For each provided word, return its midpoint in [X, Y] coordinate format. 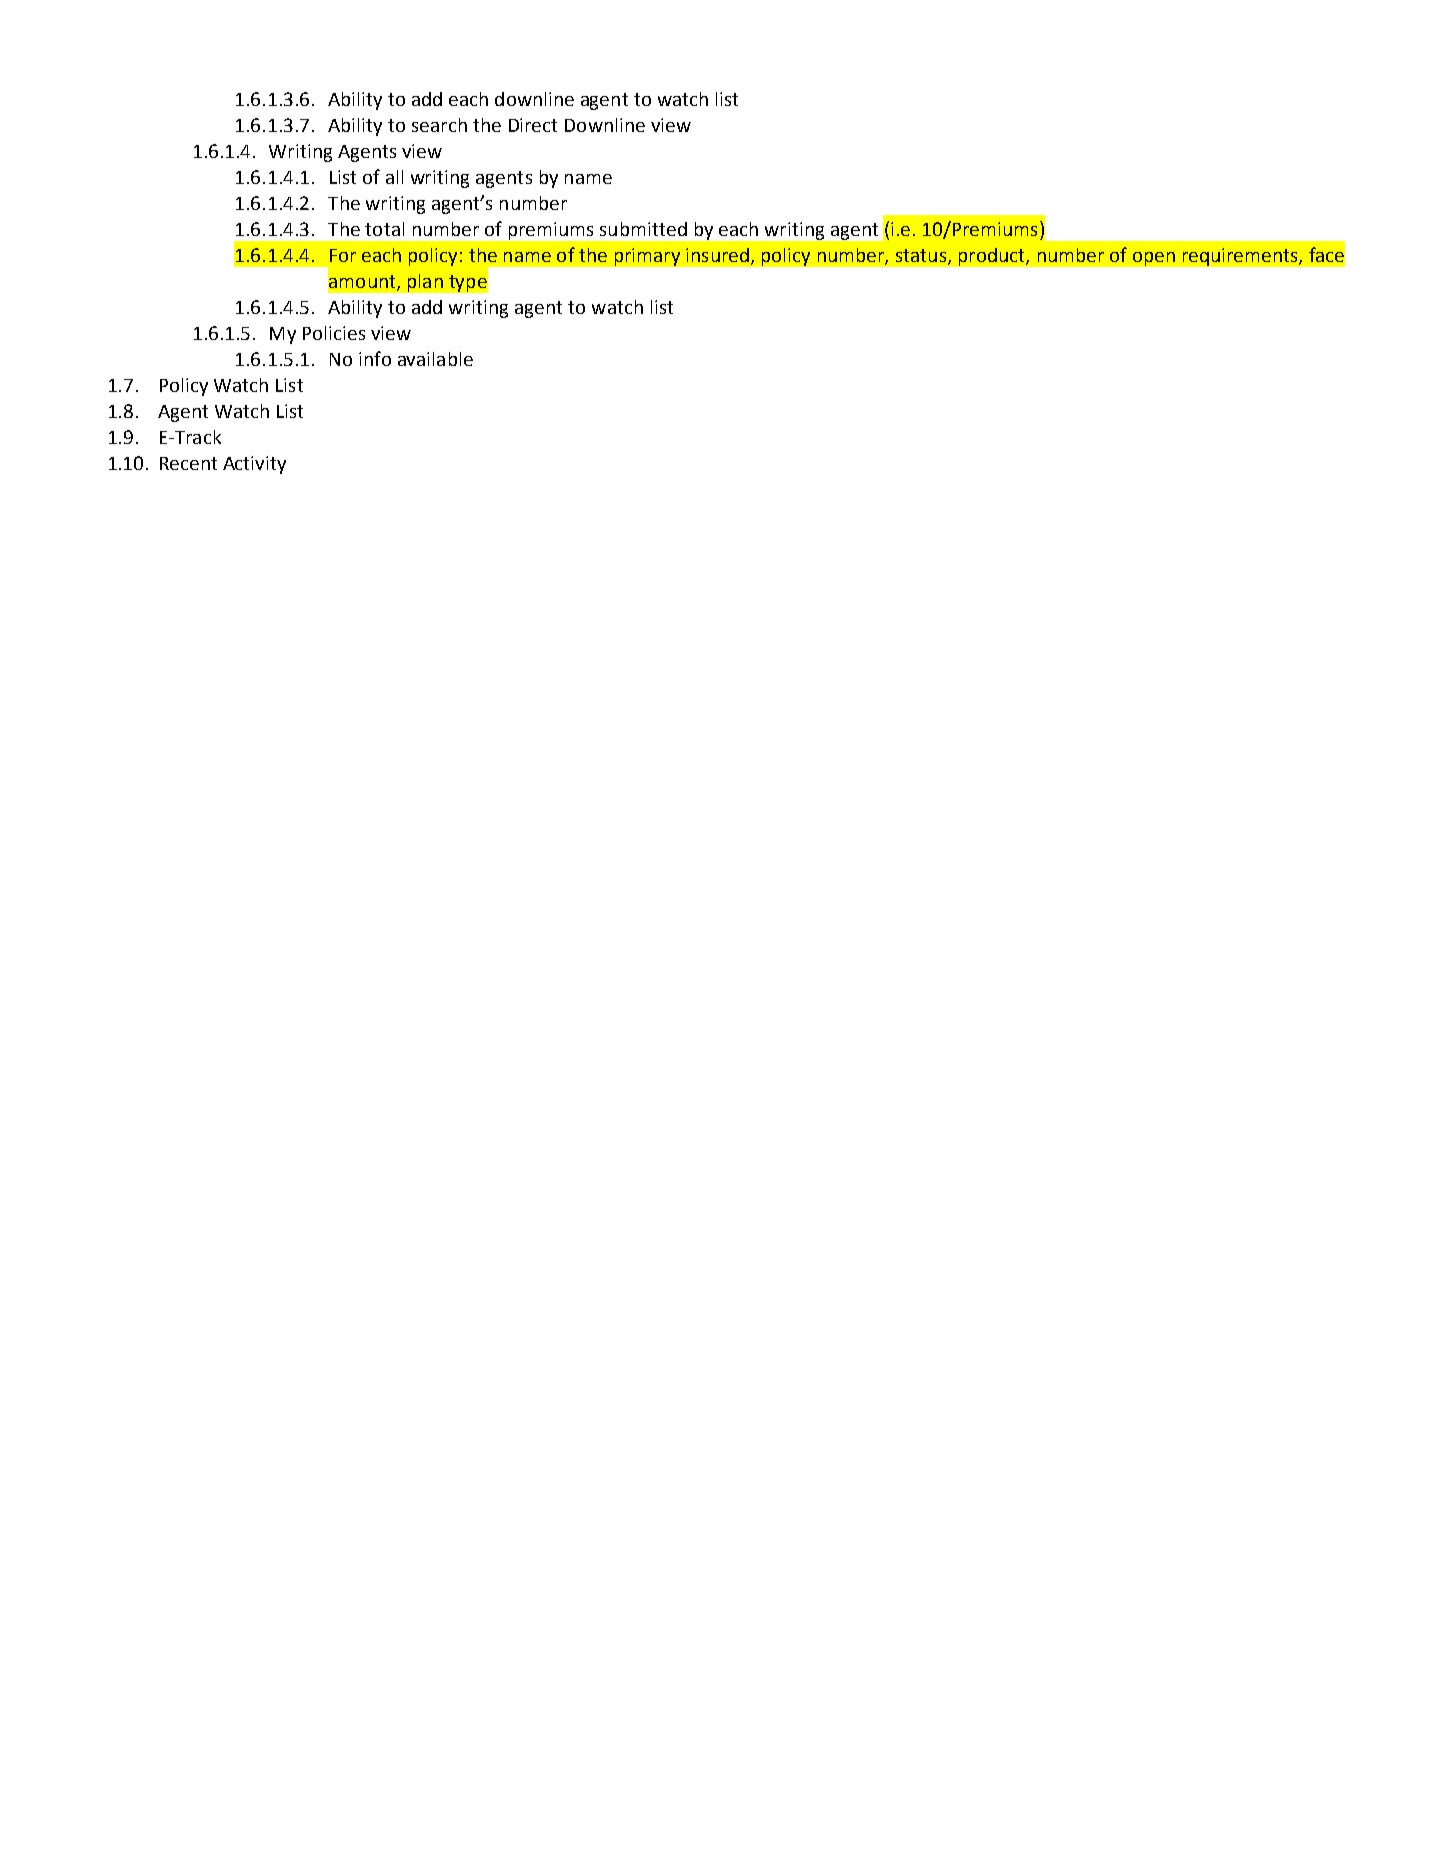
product [993, 257]
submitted [643, 229]
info [375, 358]
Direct [533, 125]
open [1154, 259]
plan [425, 283]
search [439, 125]
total [384, 229]
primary [647, 257]
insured [717, 255]
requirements [1241, 257]
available [435, 359]
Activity [254, 465]
